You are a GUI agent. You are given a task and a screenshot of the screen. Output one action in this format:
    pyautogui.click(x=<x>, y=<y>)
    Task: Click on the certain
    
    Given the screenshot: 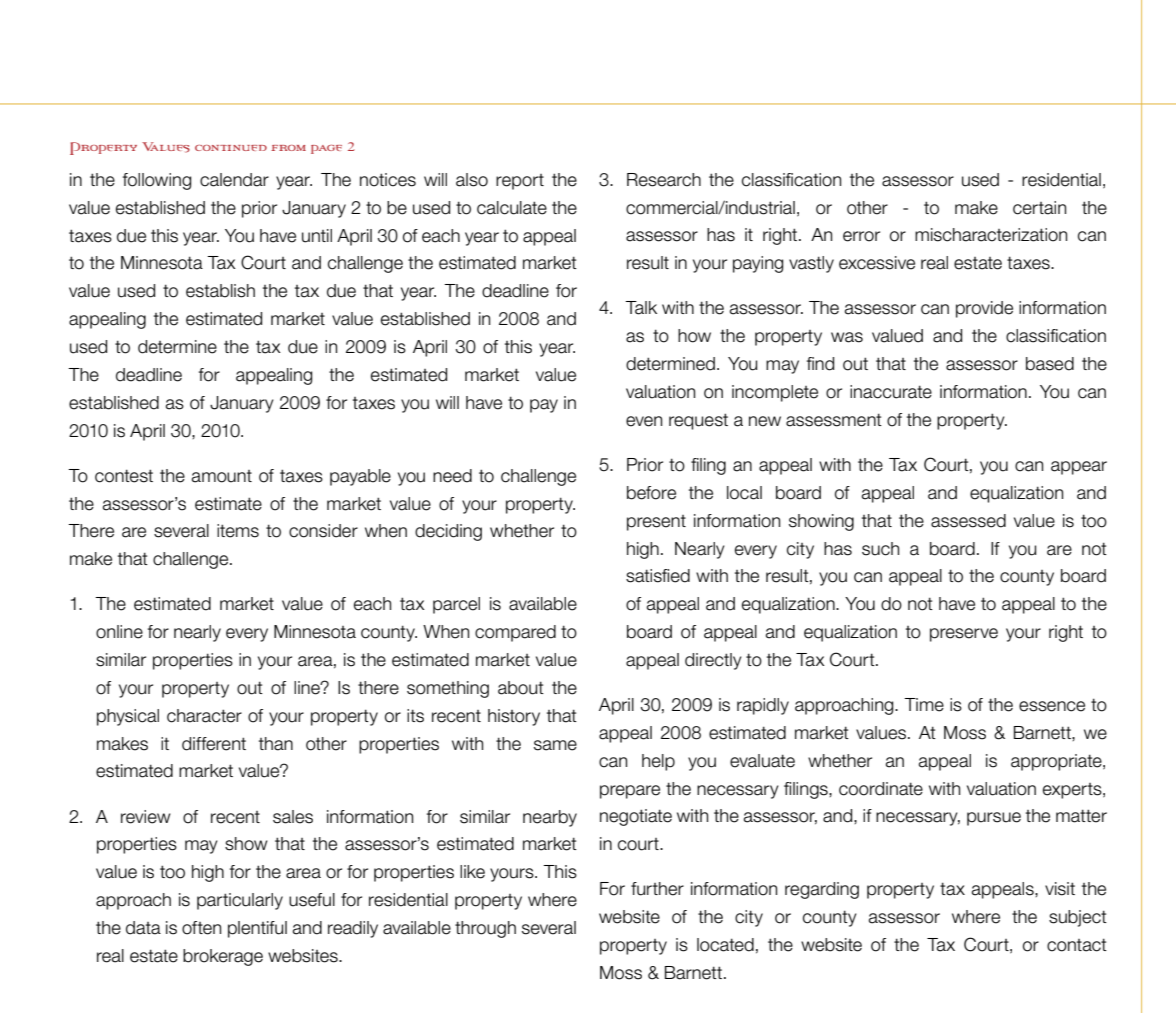 What is the action you would take?
    pyautogui.click(x=1039, y=208)
